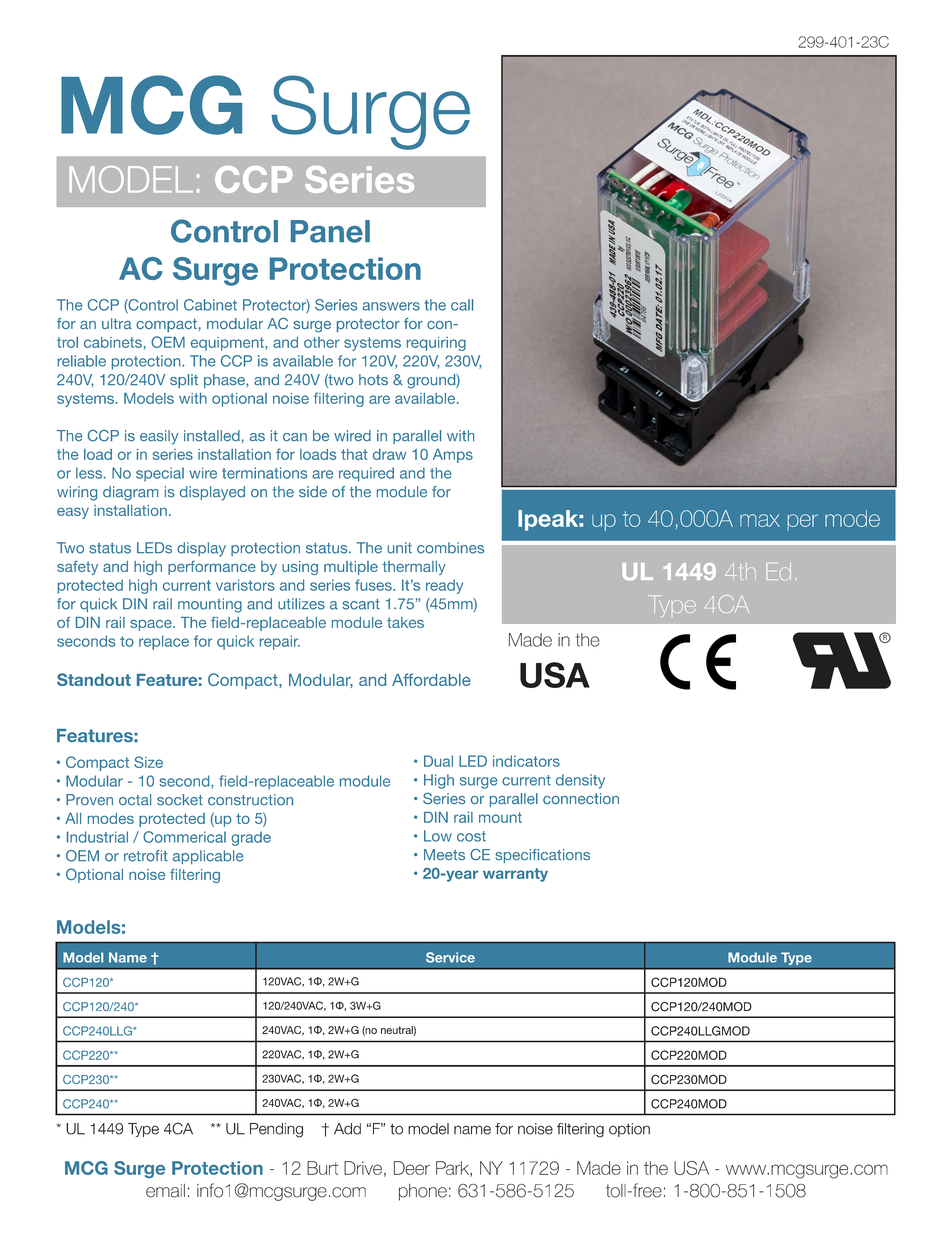 The width and height of the page is (952, 1233). What do you see at coordinates (146, 856) in the page?
I see `retrofit` at bounding box center [146, 856].
